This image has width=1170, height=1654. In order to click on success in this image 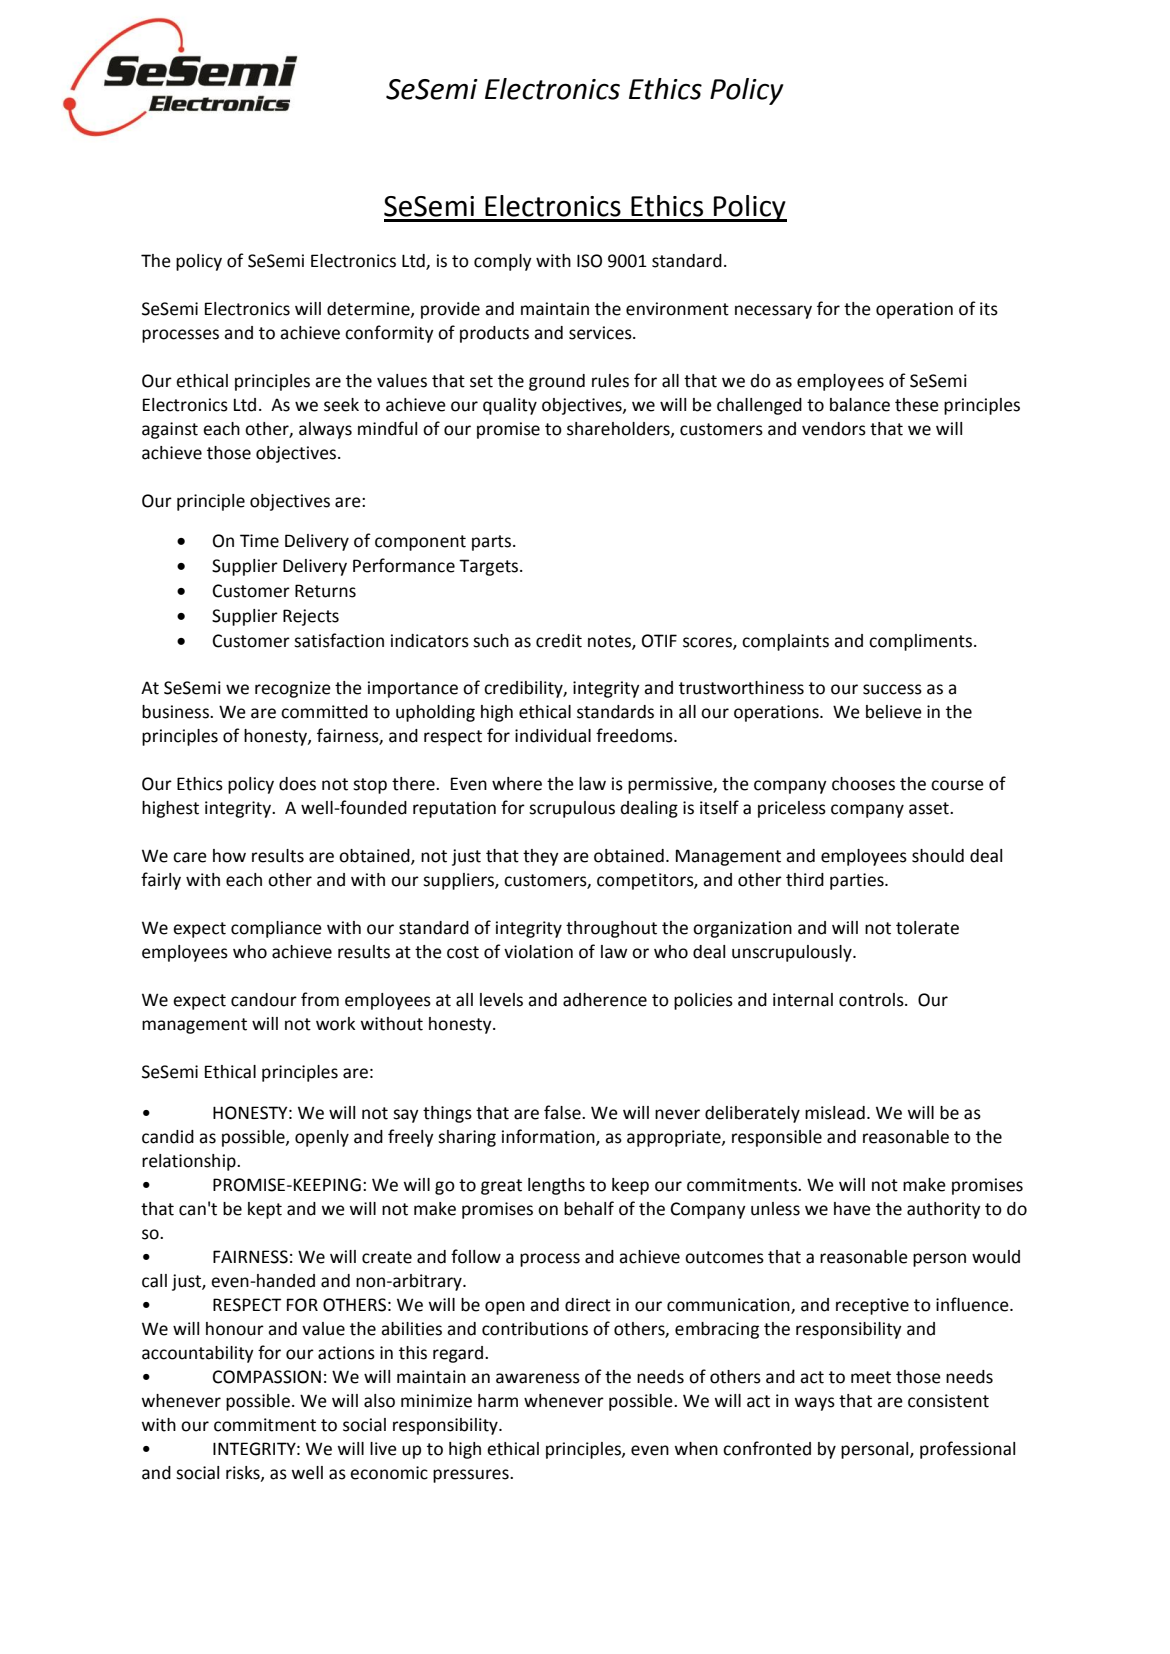, I will do `click(892, 689)`.
